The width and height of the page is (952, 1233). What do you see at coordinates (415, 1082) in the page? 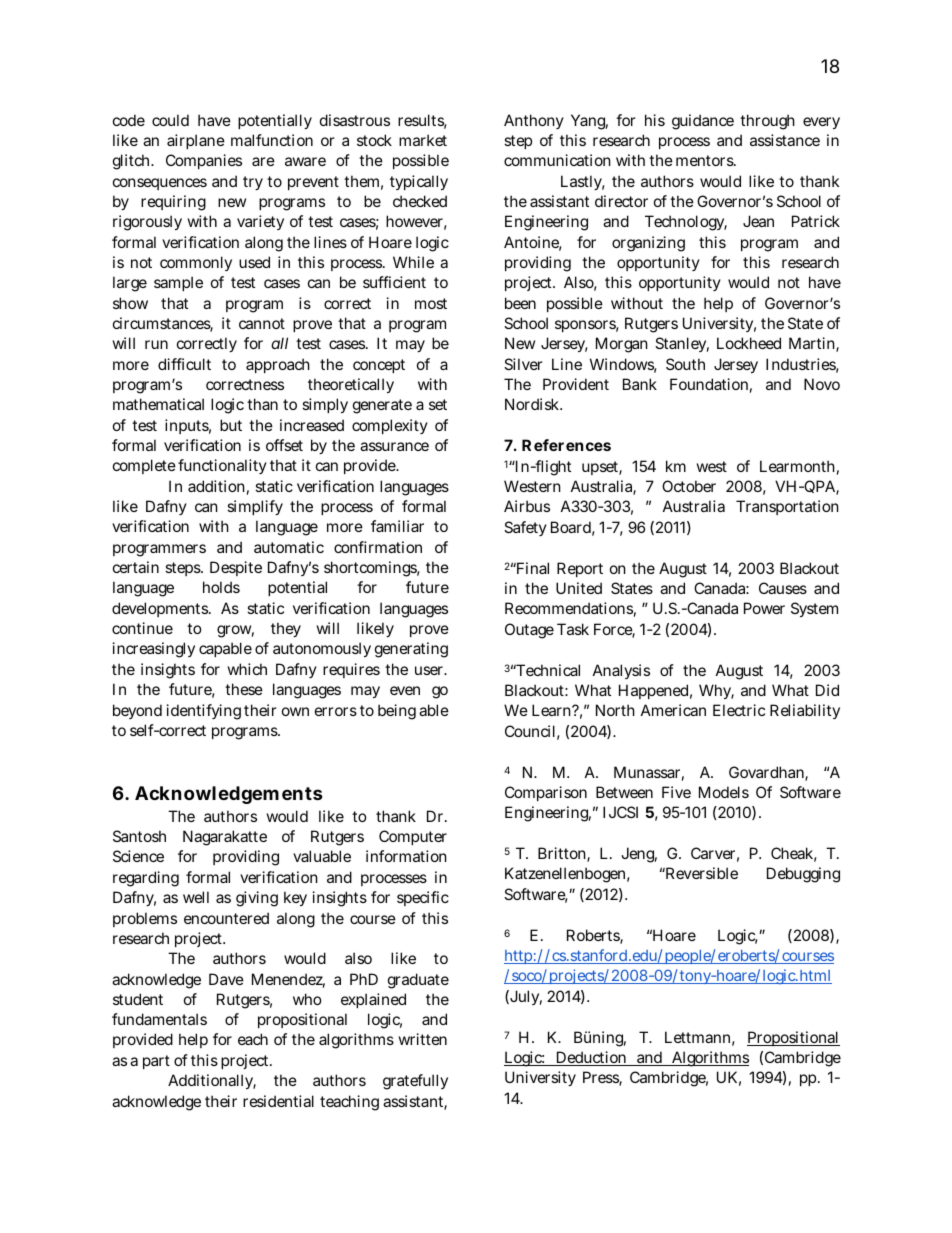
I see `gratefully` at bounding box center [415, 1082].
